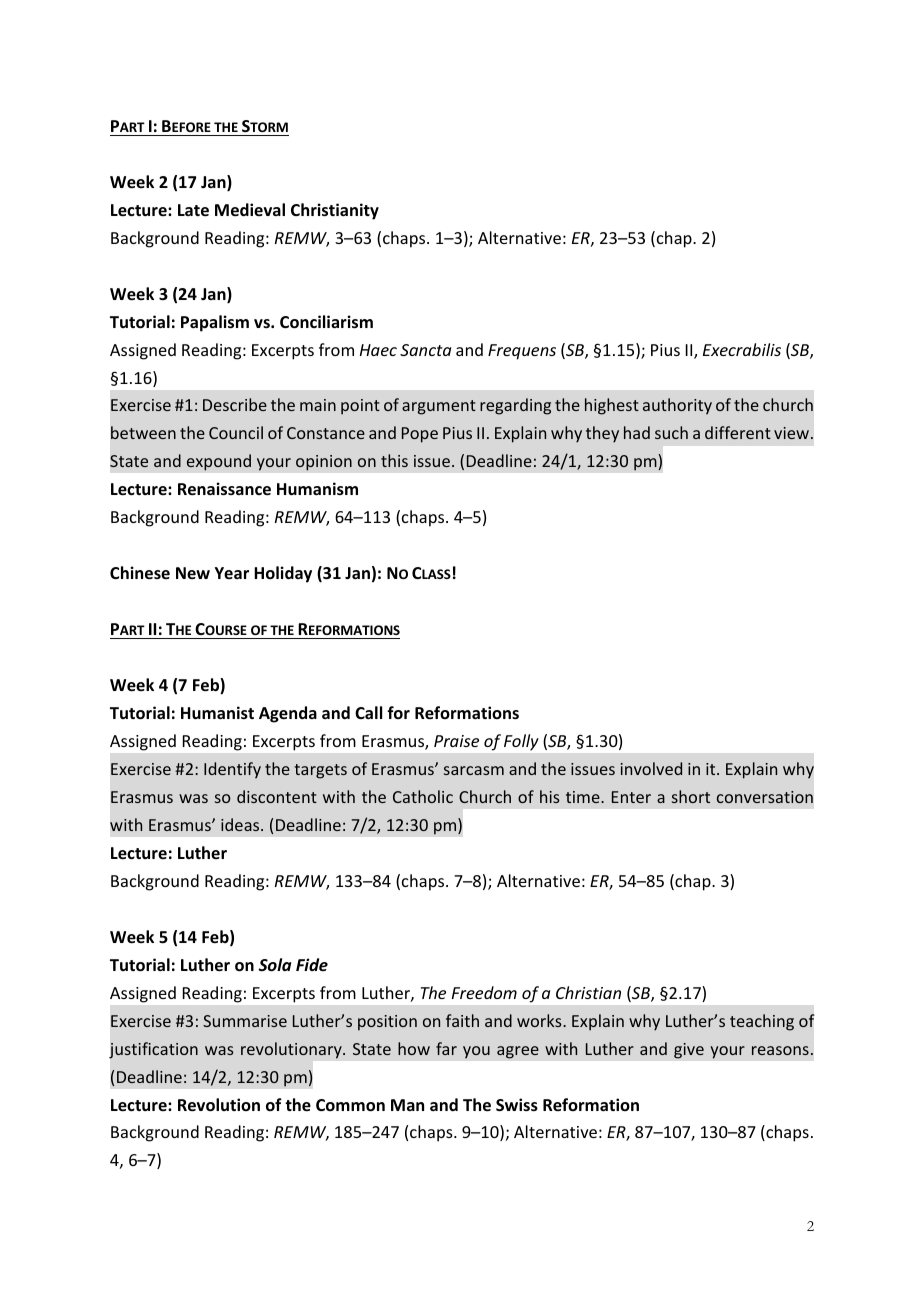 This image has width=924, height=1308. Describe the element at coordinates (217, 713) in the image. I see `Humanist` at that location.
